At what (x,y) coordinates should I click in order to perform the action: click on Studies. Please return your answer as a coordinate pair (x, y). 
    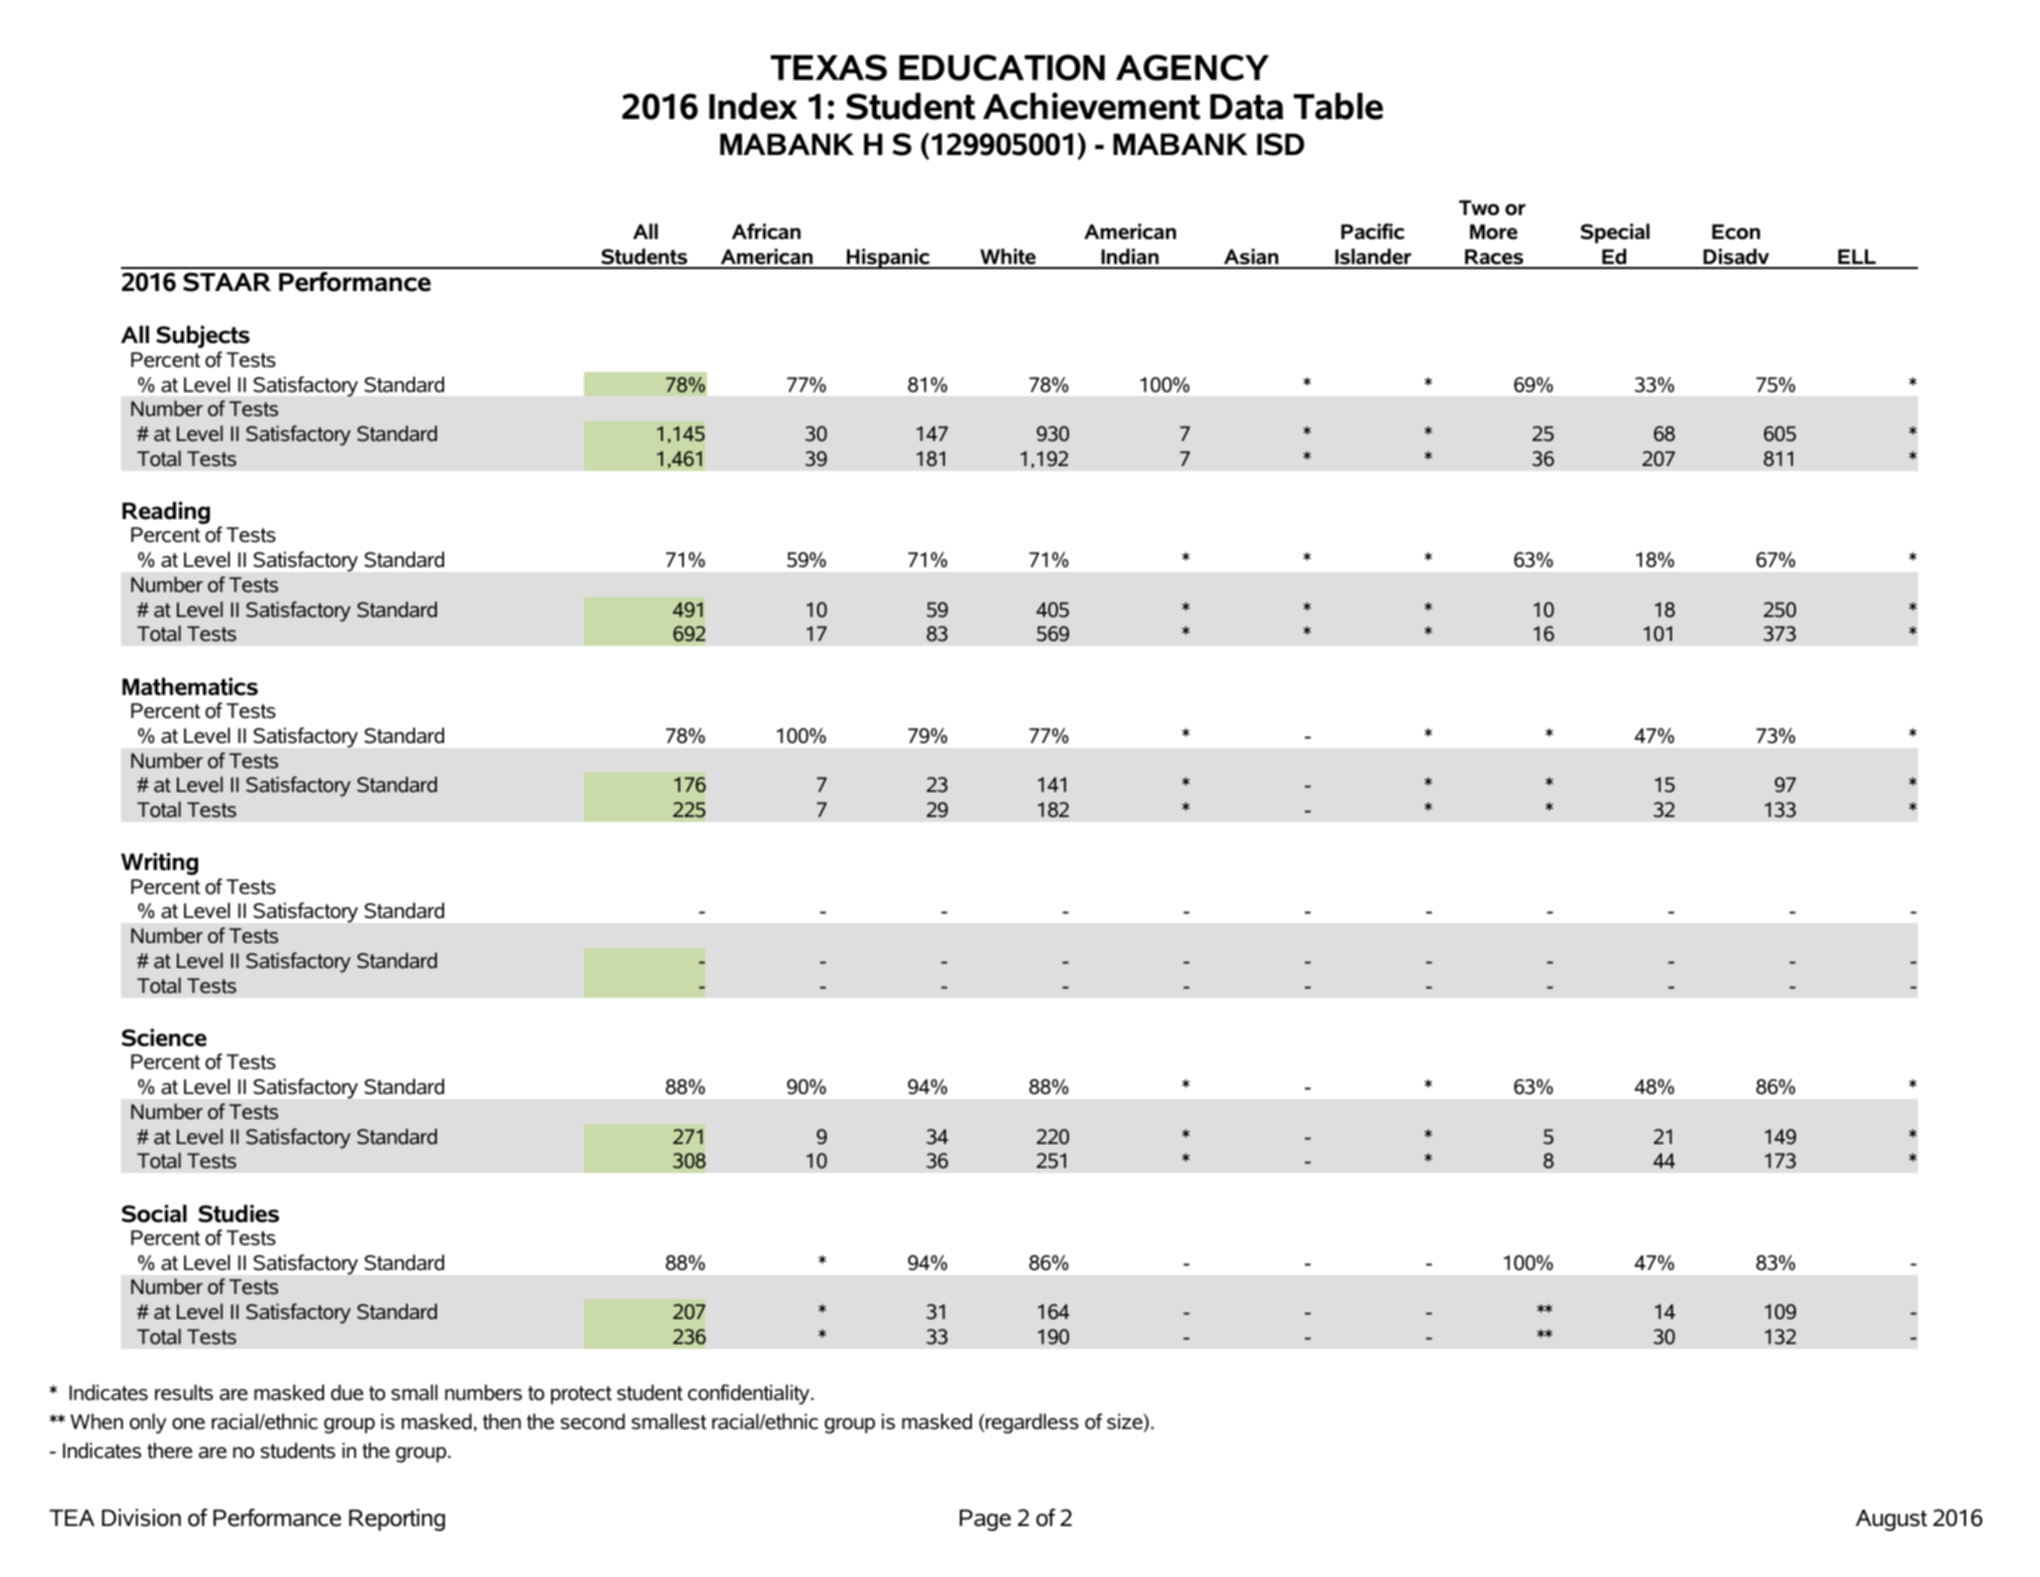
    Looking at the image, I should click on (238, 1213).
